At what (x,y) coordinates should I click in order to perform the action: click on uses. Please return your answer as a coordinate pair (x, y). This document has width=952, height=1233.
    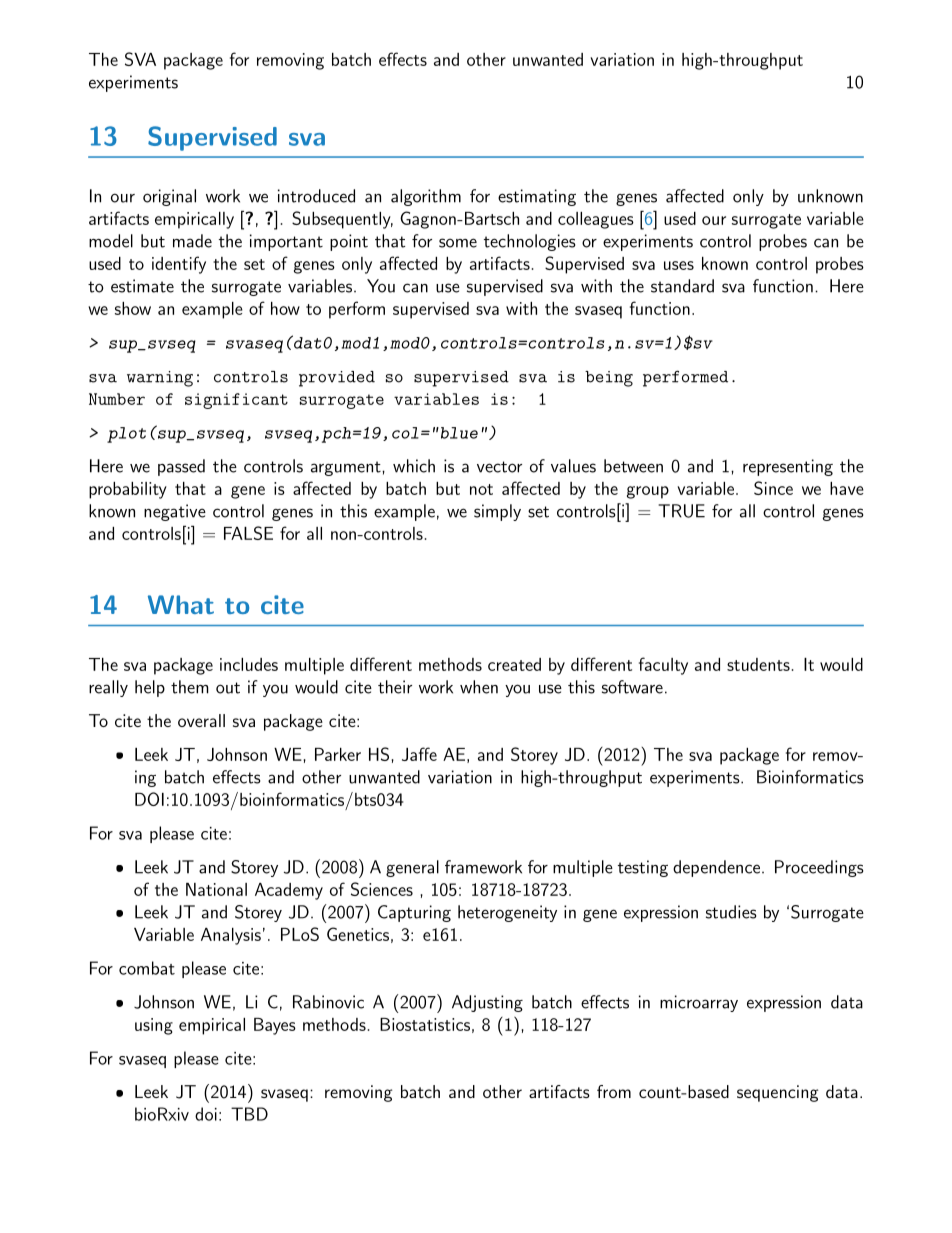
    Looking at the image, I should click on (679, 265).
